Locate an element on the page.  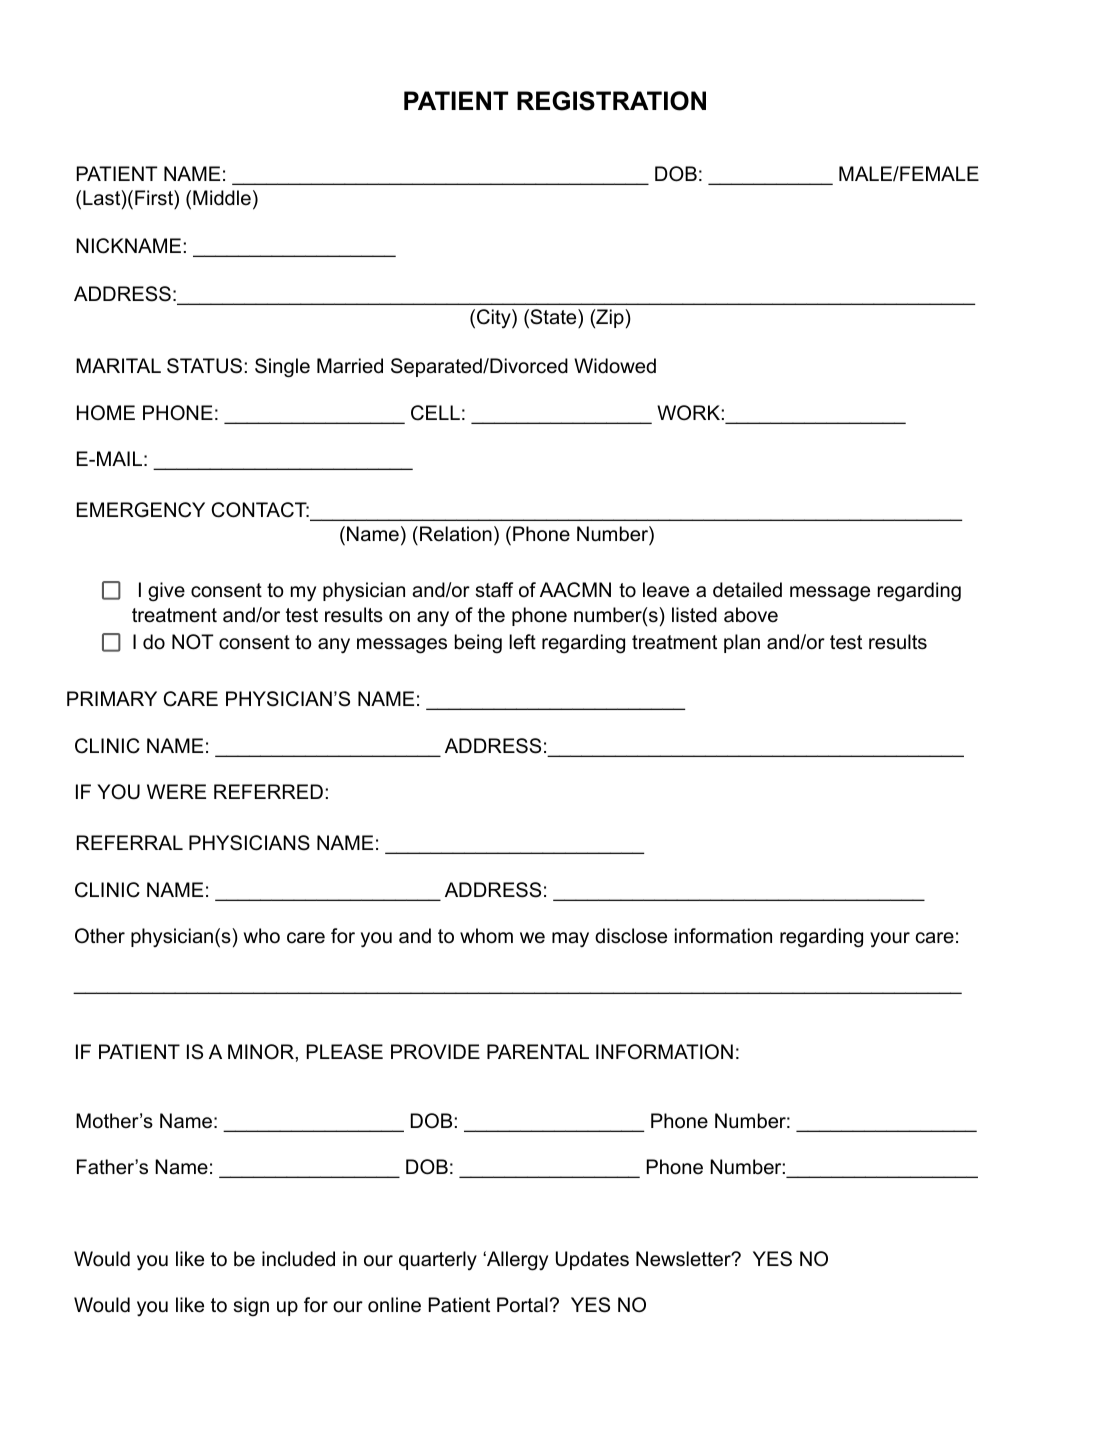
sign is located at coordinates (251, 1307).
